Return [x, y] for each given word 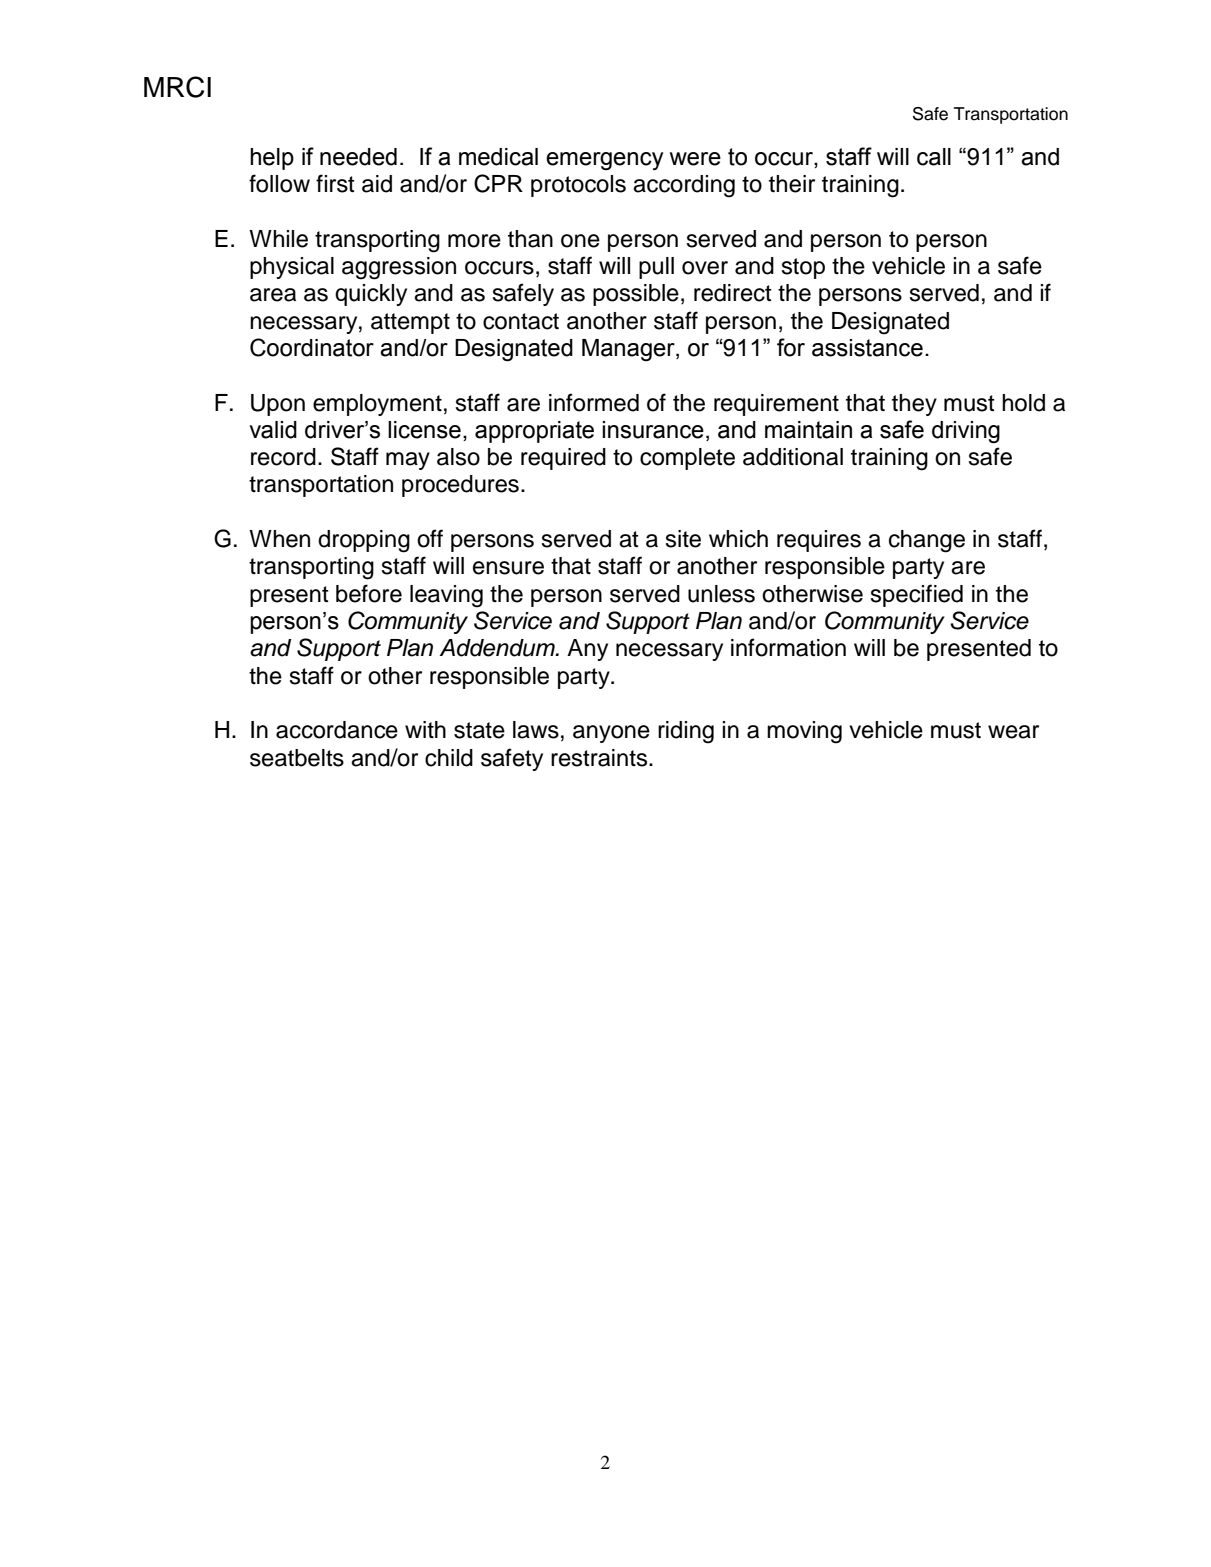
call [934, 157]
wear [1013, 732]
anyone [611, 734]
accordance [337, 730]
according [684, 186]
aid [377, 184]
